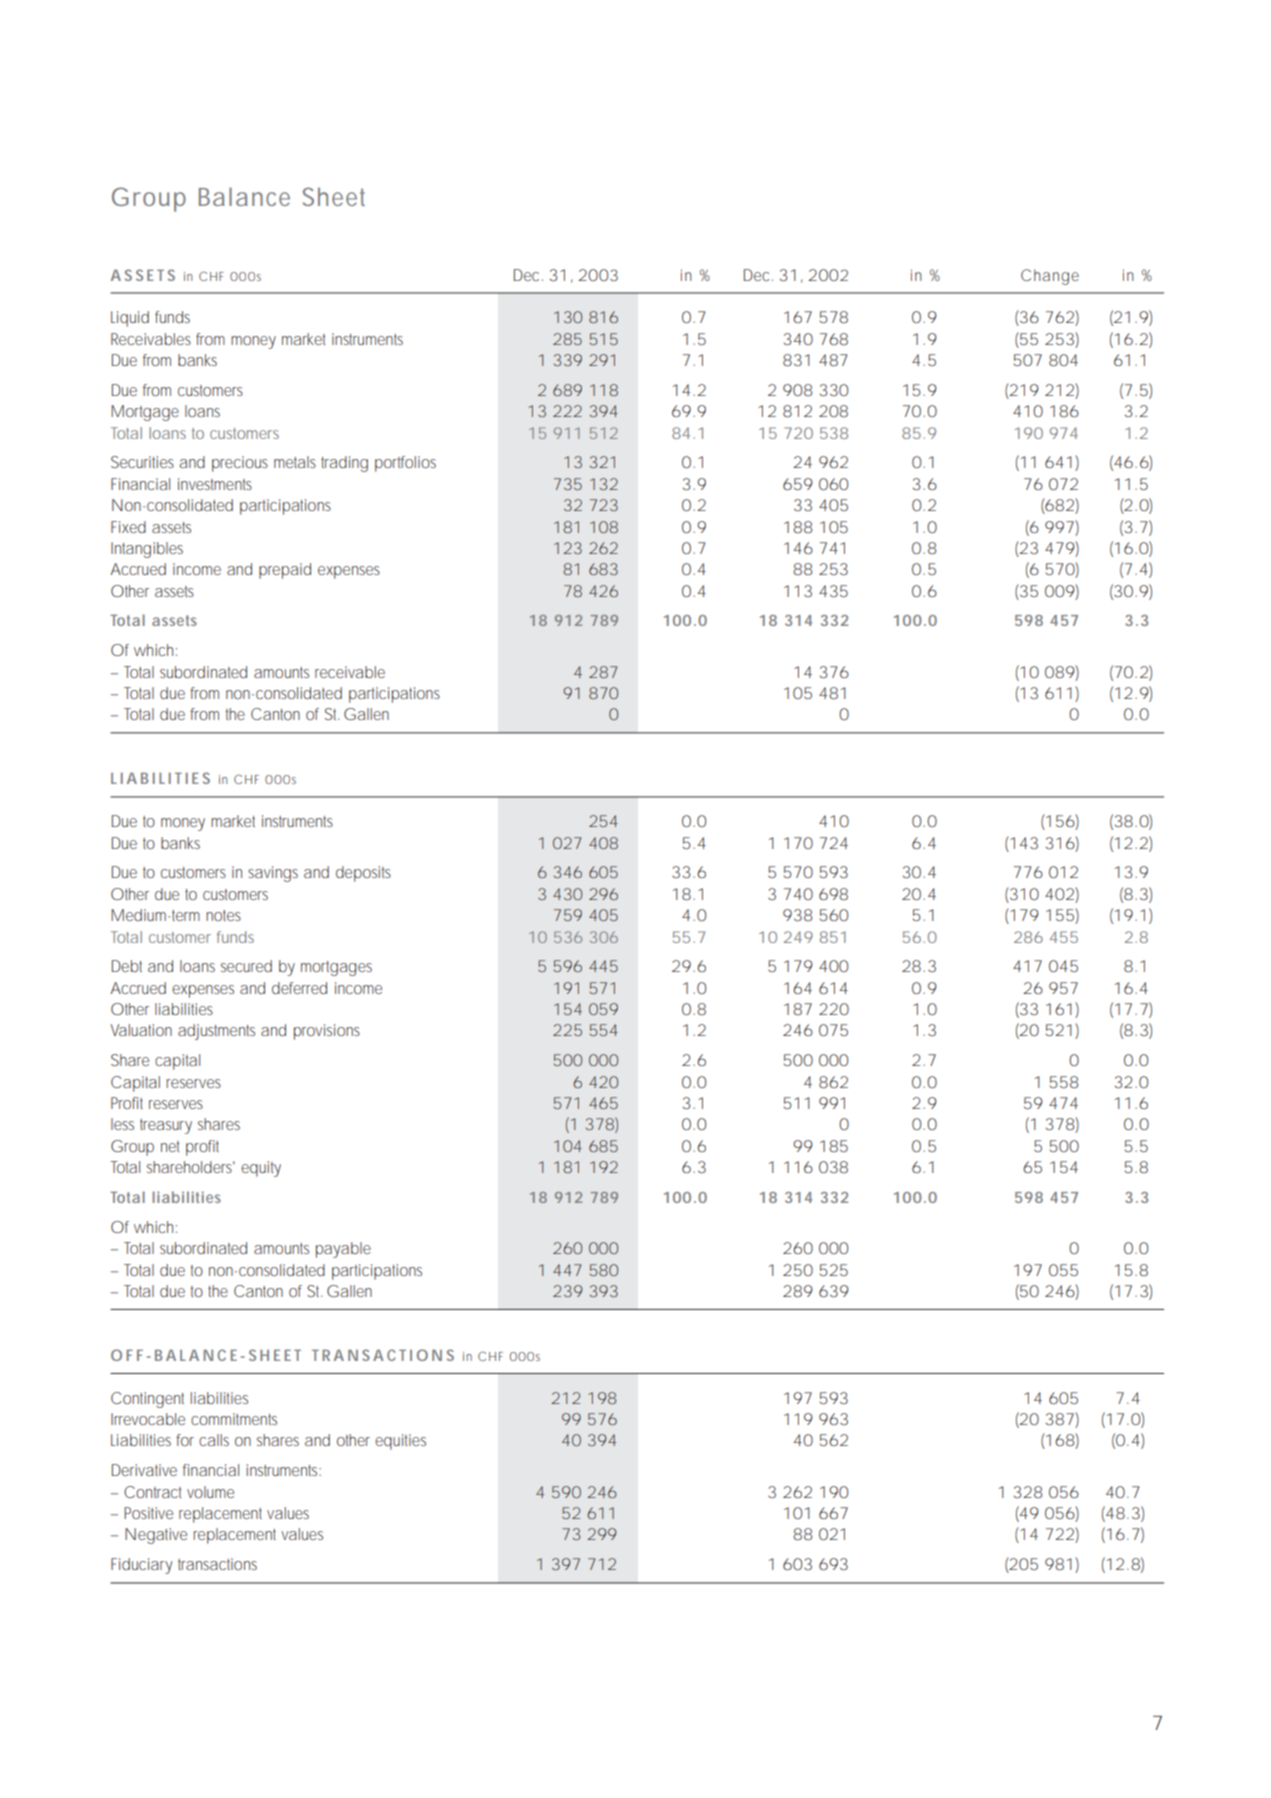 The width and height of the document is (1271, 1798). I want to click on treasury, so click(166, 1126).
